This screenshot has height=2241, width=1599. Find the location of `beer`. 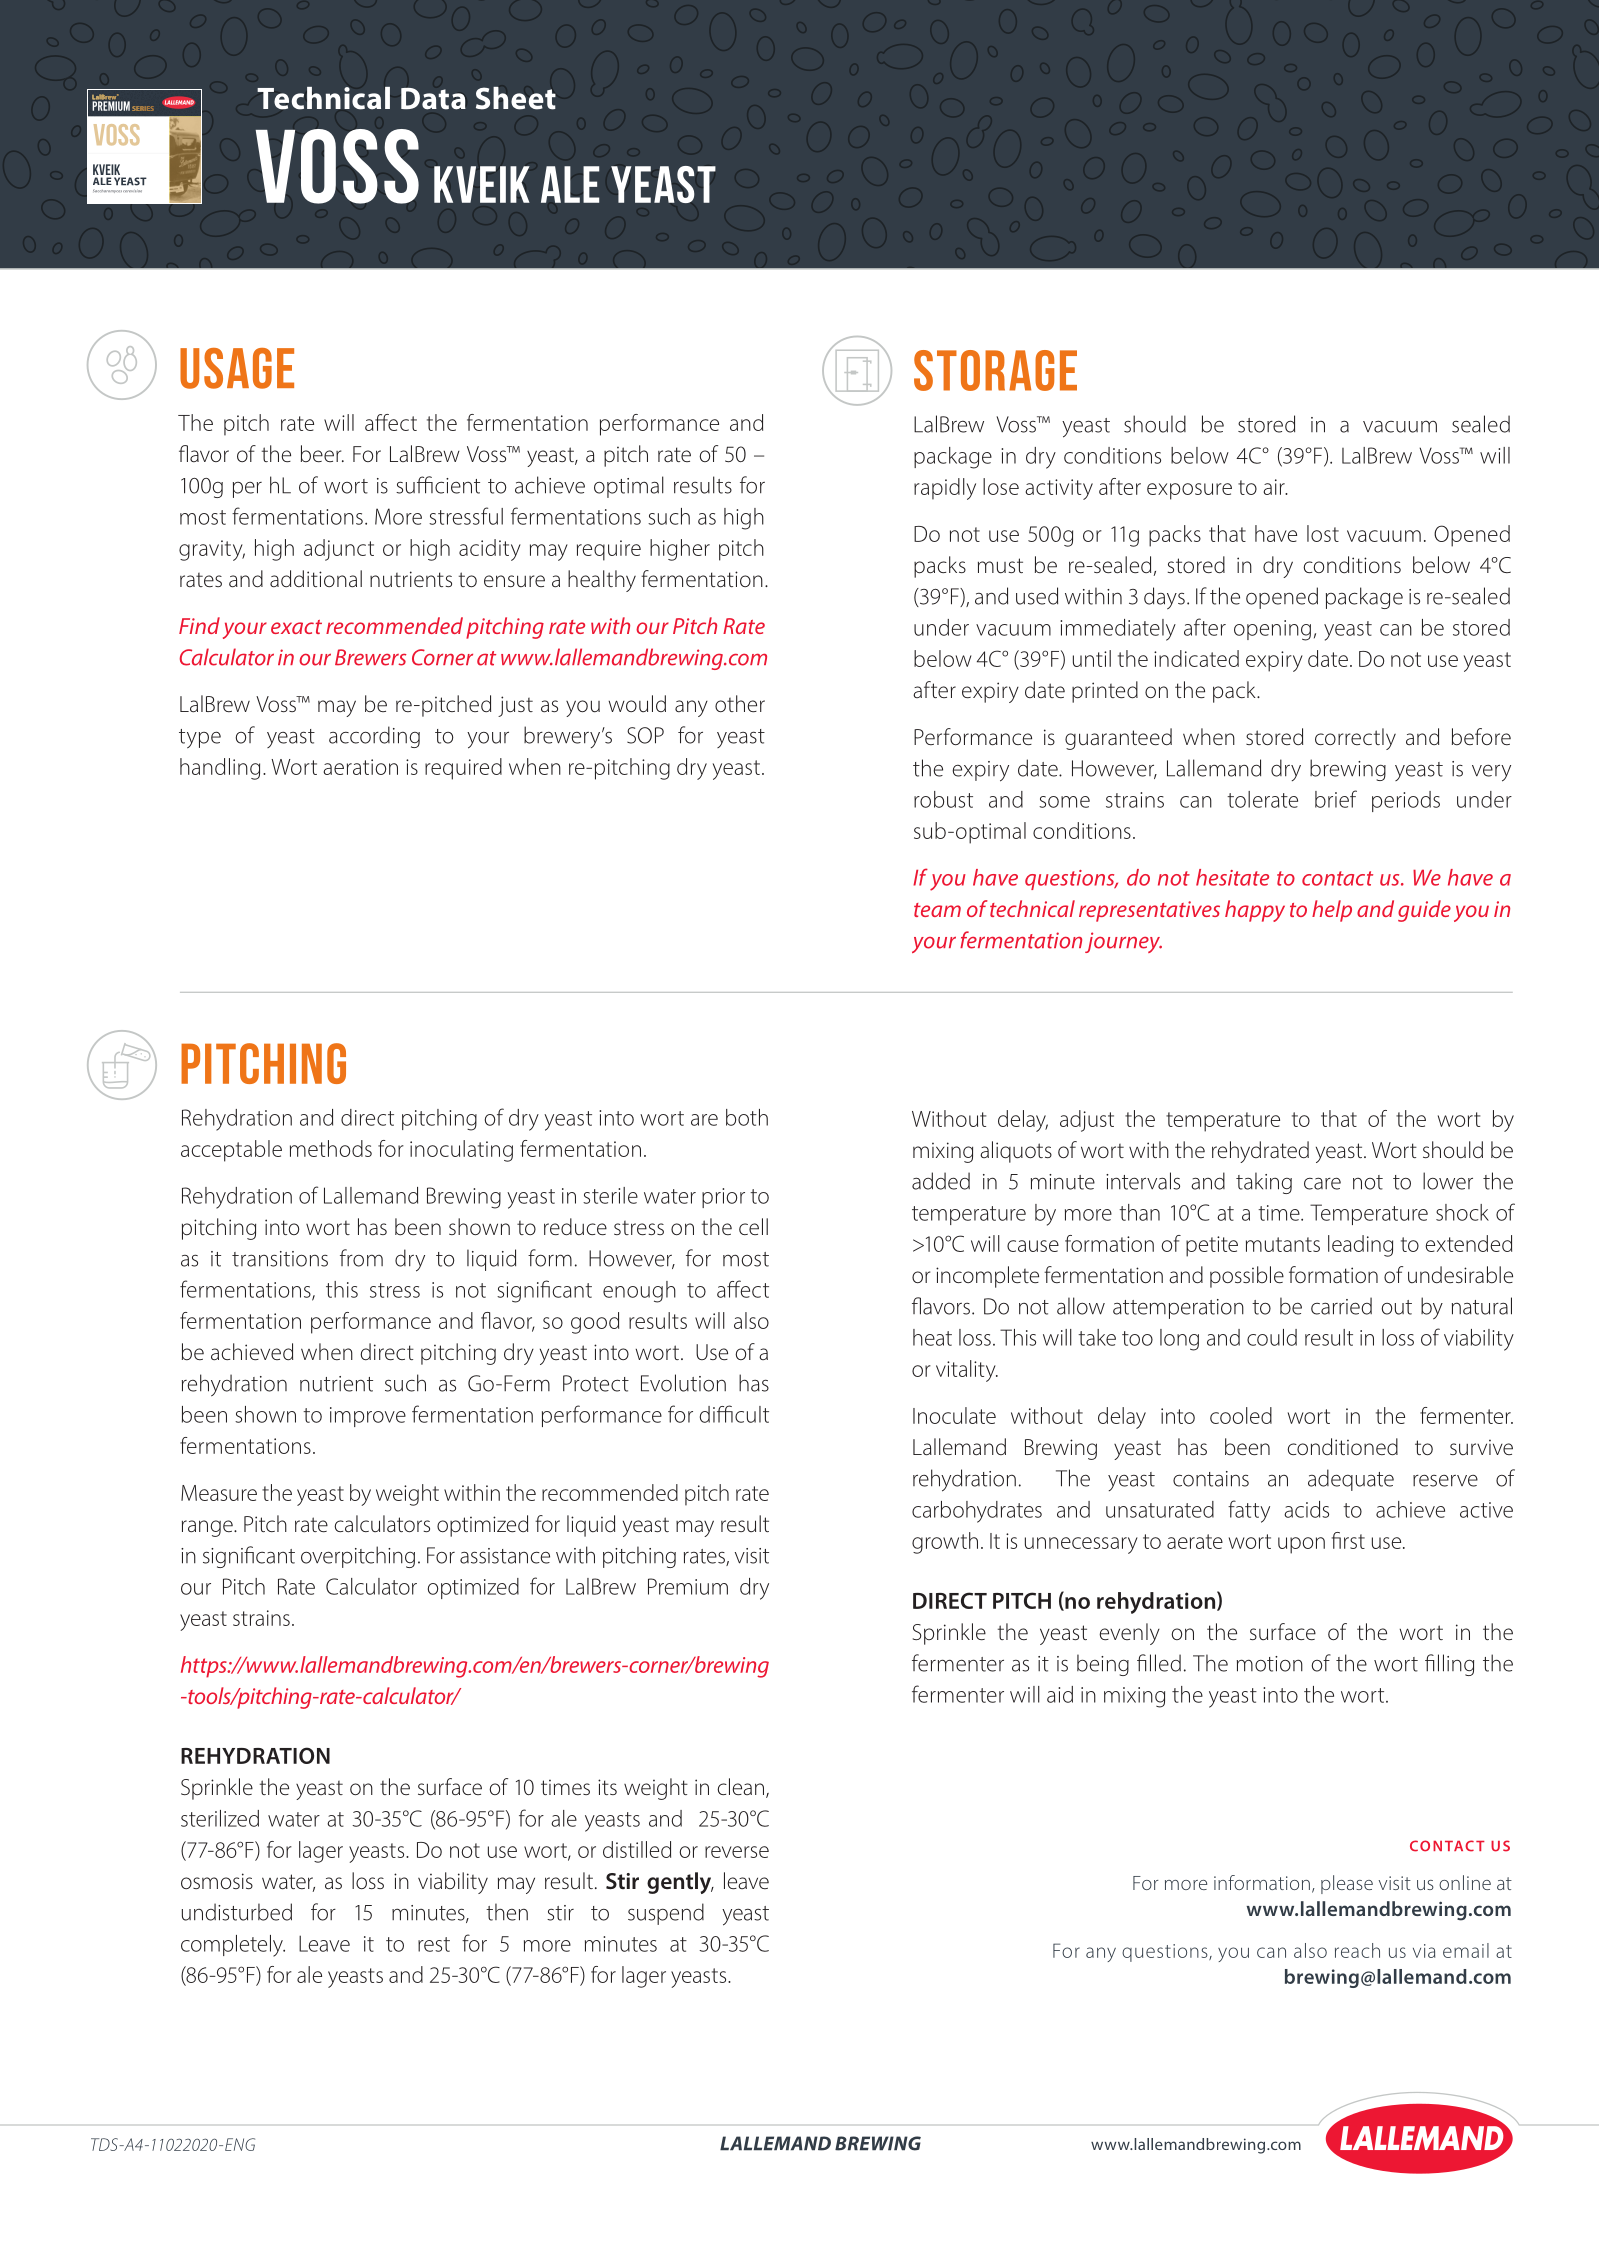

beer is located at coordinates (322, 453).
